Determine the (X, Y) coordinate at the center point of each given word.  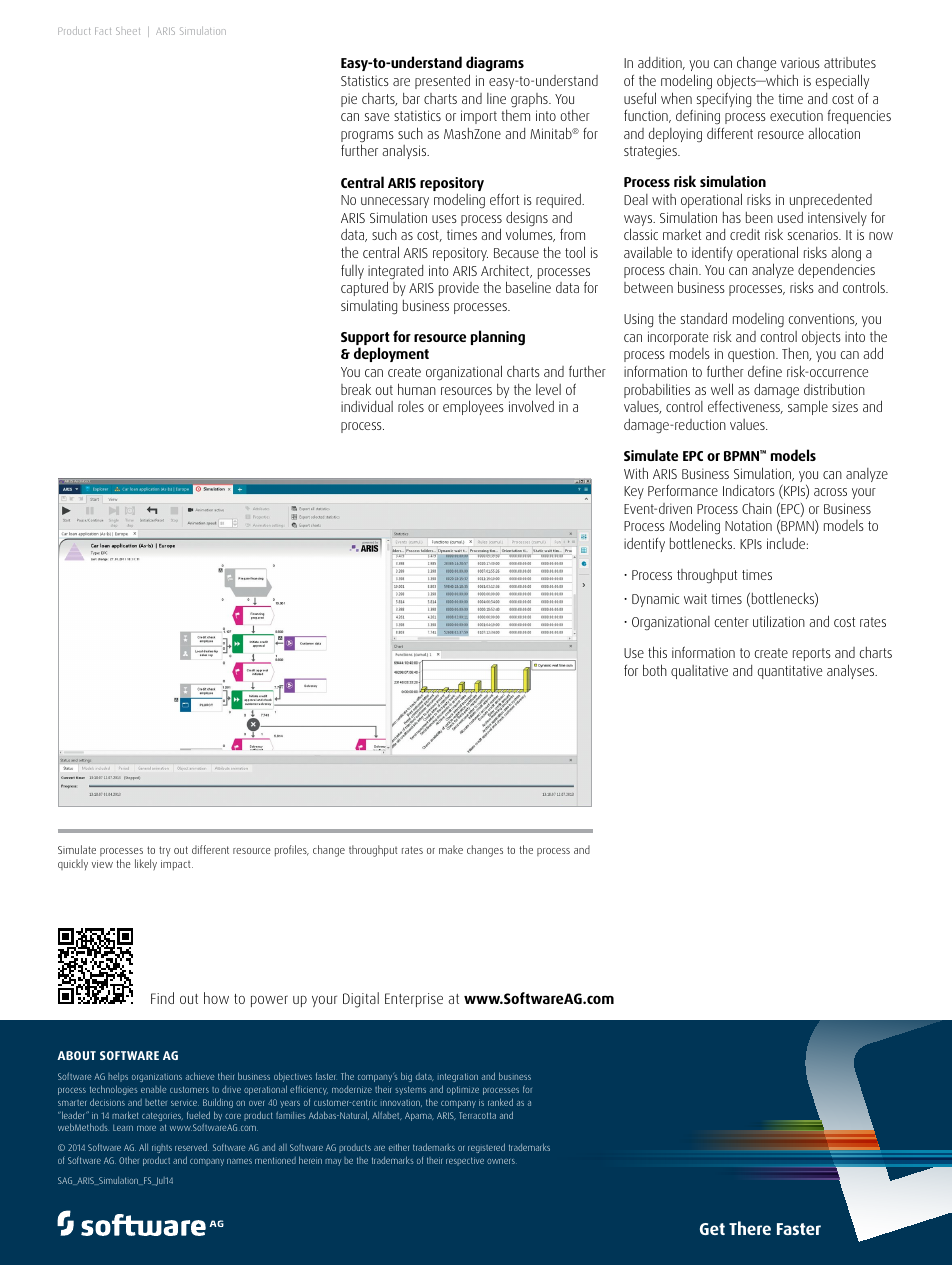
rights (162, 1150)
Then (796, 354)
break (356, 389)
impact (177, 865)
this (657, 652)
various (800, 62)
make (451, 849)
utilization (779, 621)
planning (498, 338)
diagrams (495, 65)
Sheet (128, 31)
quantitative (790, 672)
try (165, 851)
